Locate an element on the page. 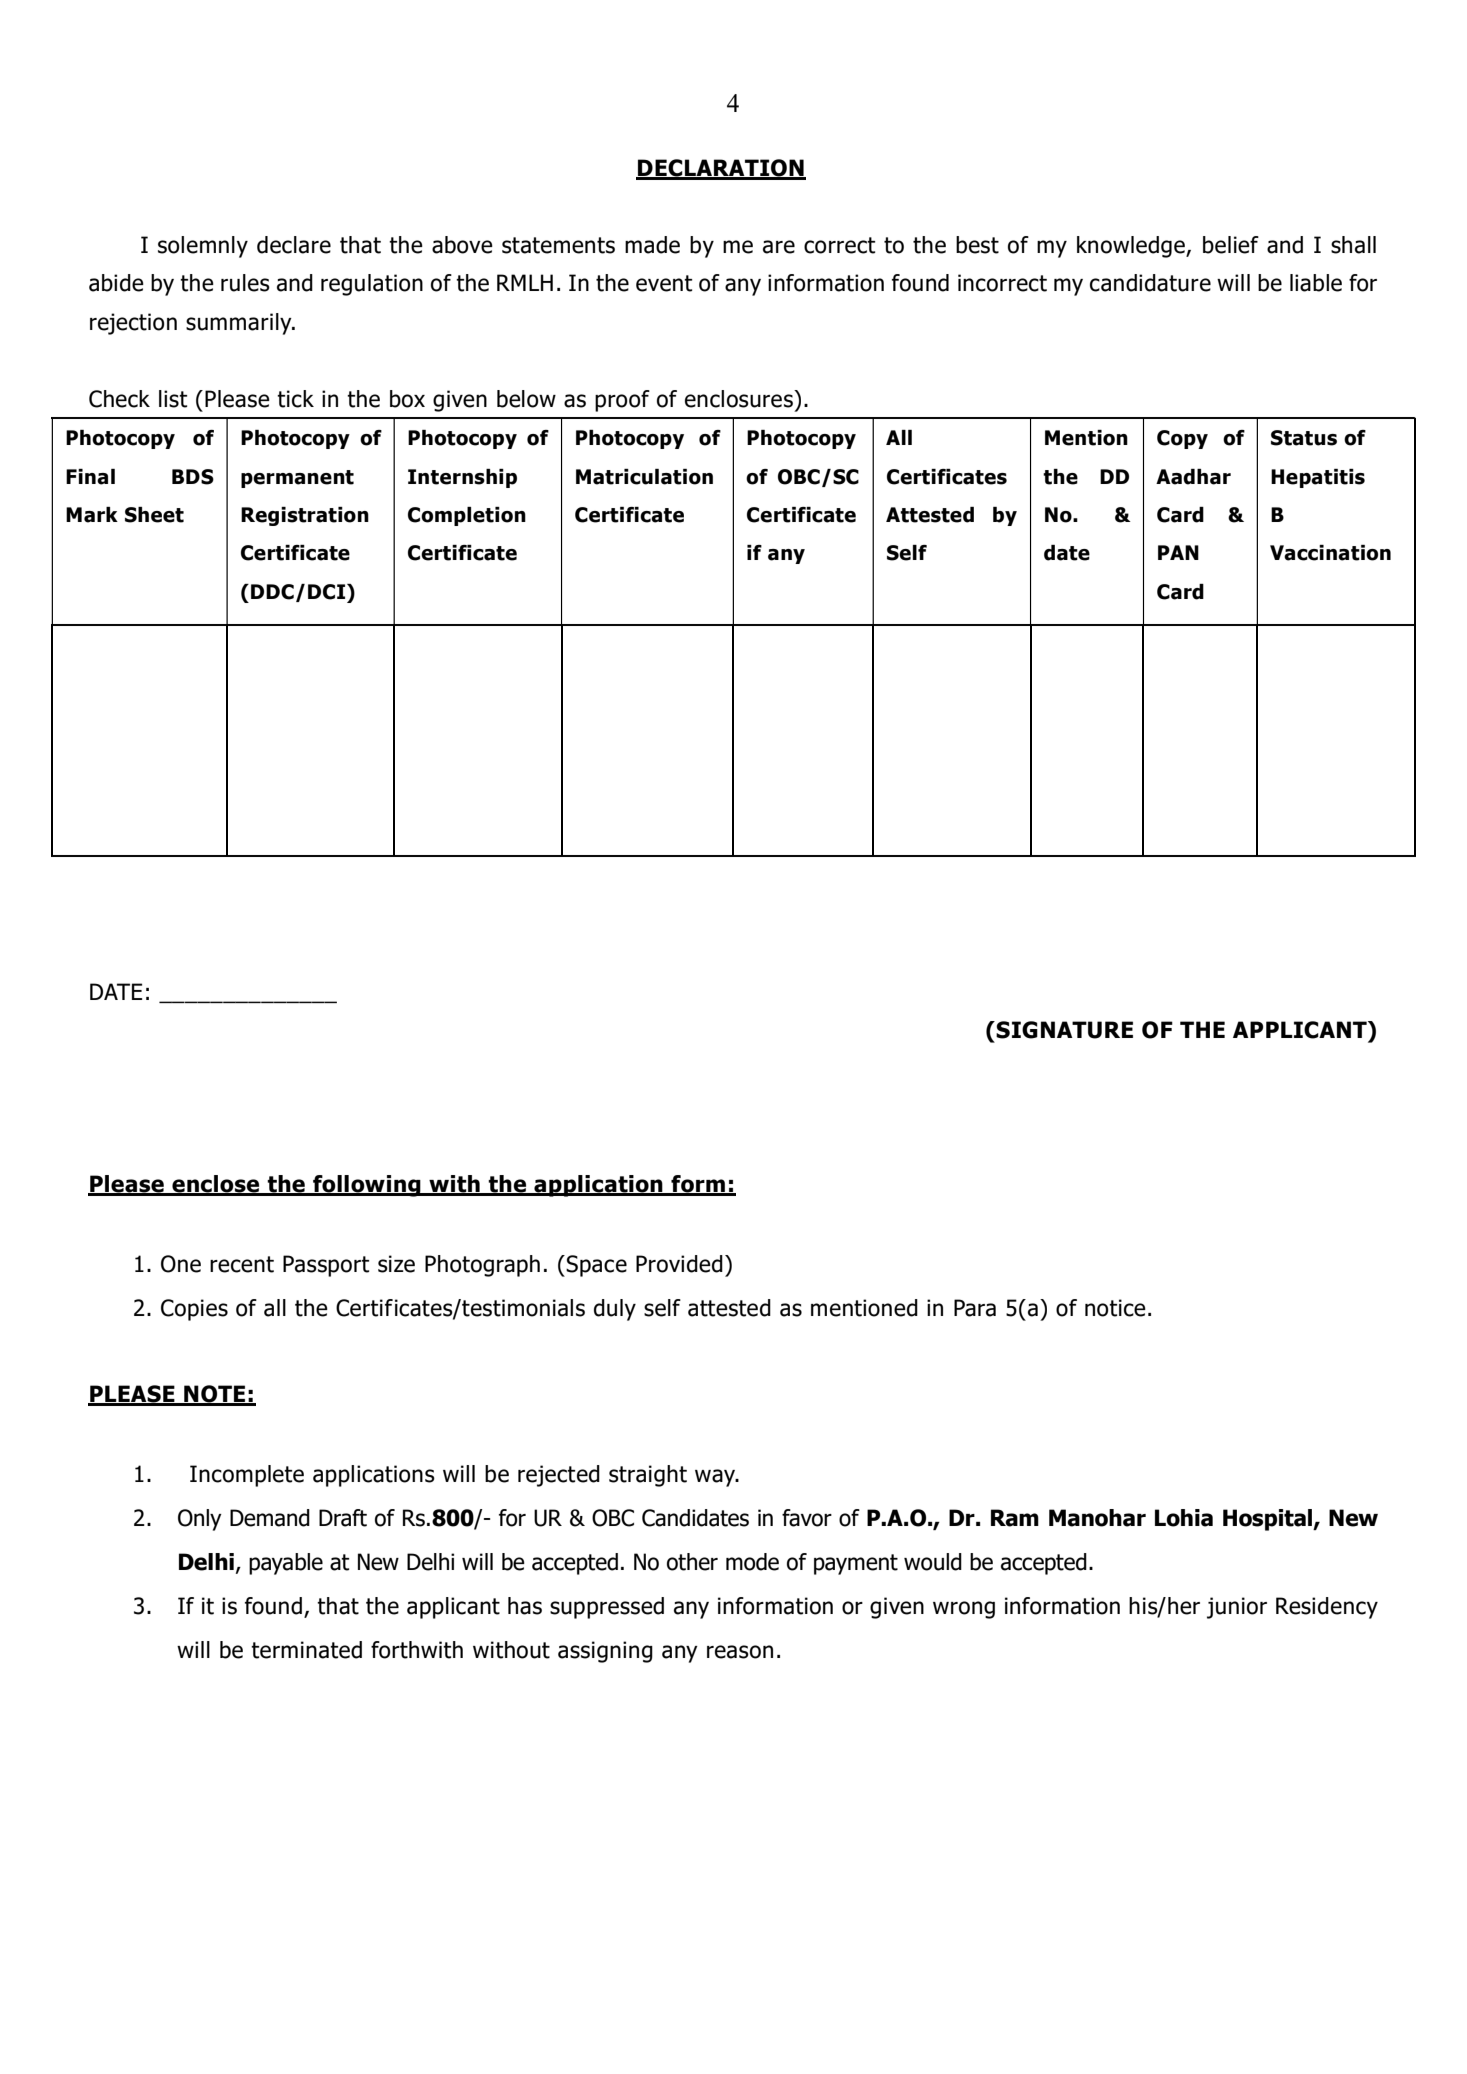  Registration is located at coordinates (305, 516).
